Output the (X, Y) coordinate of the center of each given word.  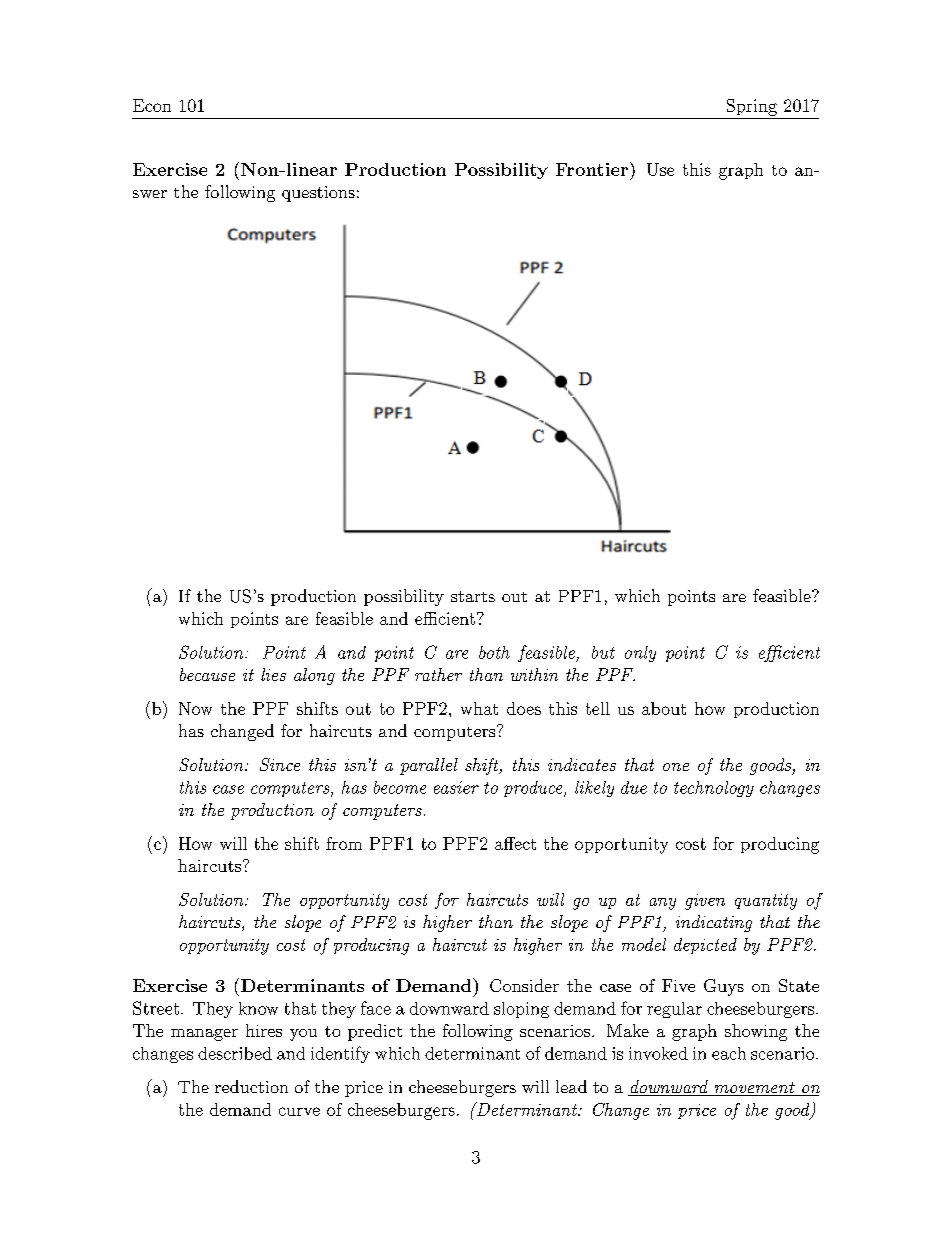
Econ (152, 105)
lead (571, 1086)
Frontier (592, 169)
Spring (752, 107)
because (207, 674)
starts (473, 596)
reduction (251, 1086)
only (640, 654)
